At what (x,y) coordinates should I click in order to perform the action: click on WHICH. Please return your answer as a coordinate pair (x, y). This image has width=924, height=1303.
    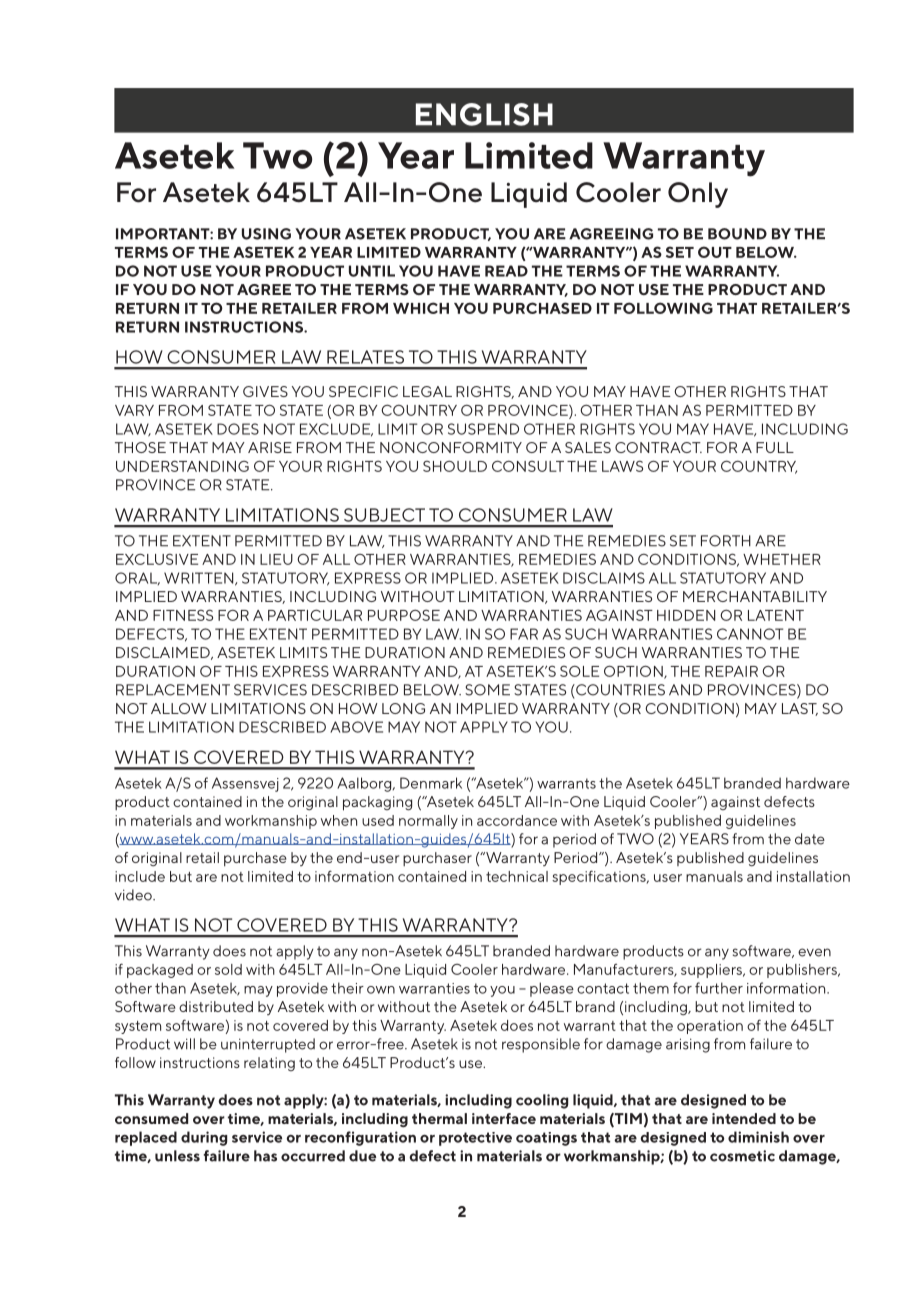
    Looking at the image, I should click on (421, 308).
